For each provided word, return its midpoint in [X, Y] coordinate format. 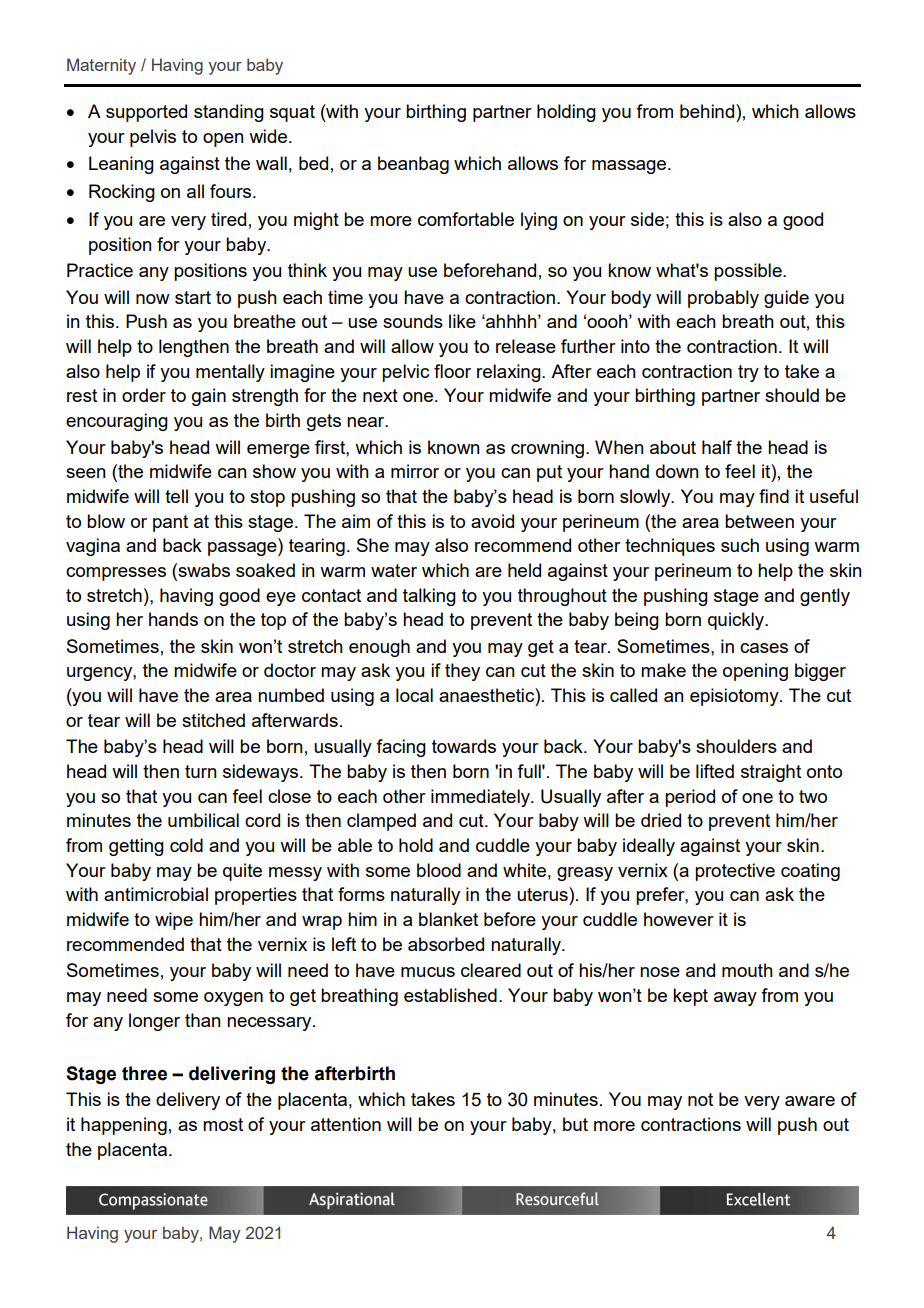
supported [146, 113]
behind [708, 111]
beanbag [413, 165]
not [700, 1099]
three [144, 1073]
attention [346, 1124]
